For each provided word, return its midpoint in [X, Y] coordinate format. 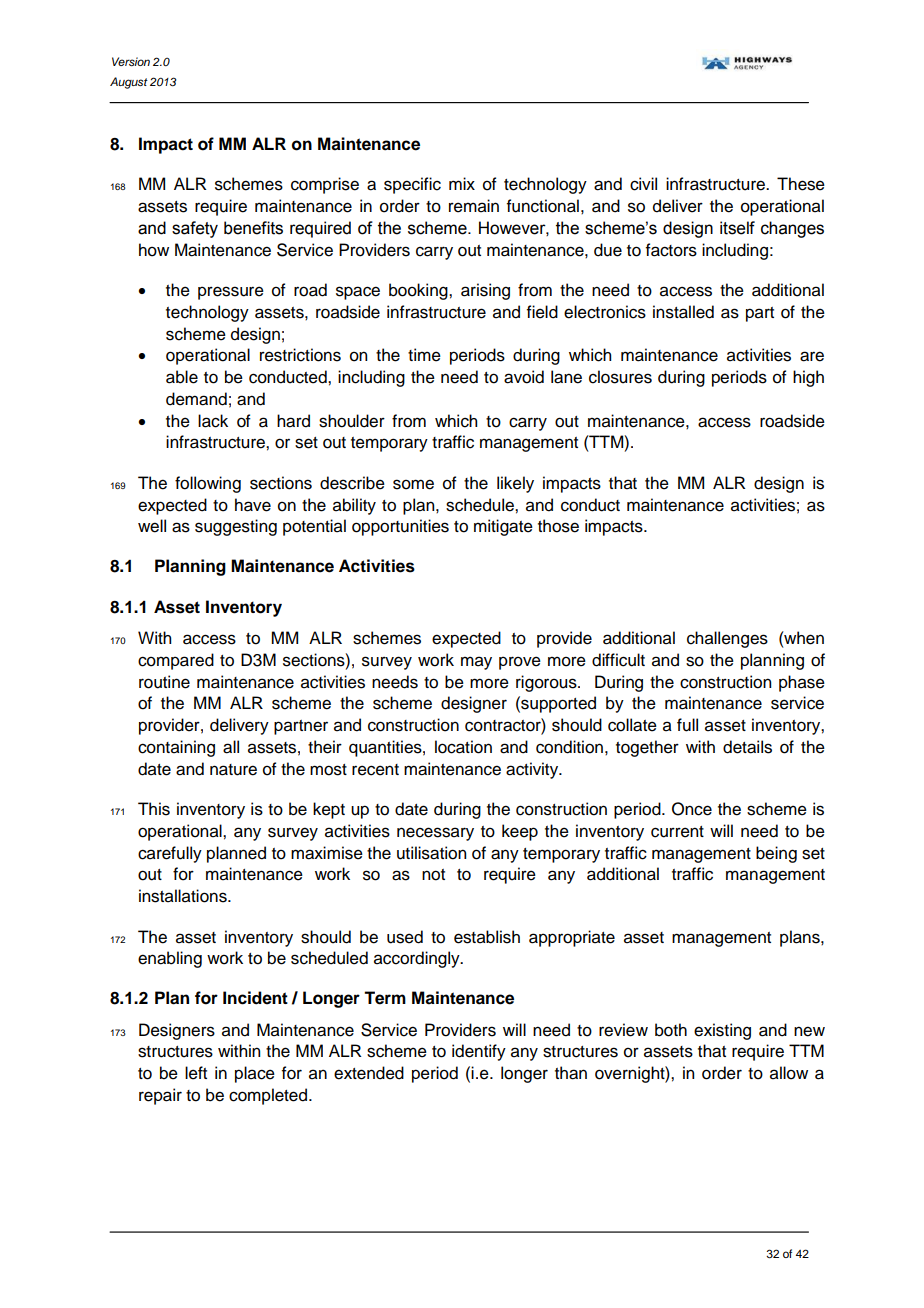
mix [462, 183]
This [154, 809]
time [424, 355]
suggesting [236, 527]
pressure [231, 293]
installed [683, 312]
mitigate [503, 527]
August [129, 83]
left [196, 1073]
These [801, 184]
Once [692, 809]
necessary [435, 834]
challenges [727, 639]
